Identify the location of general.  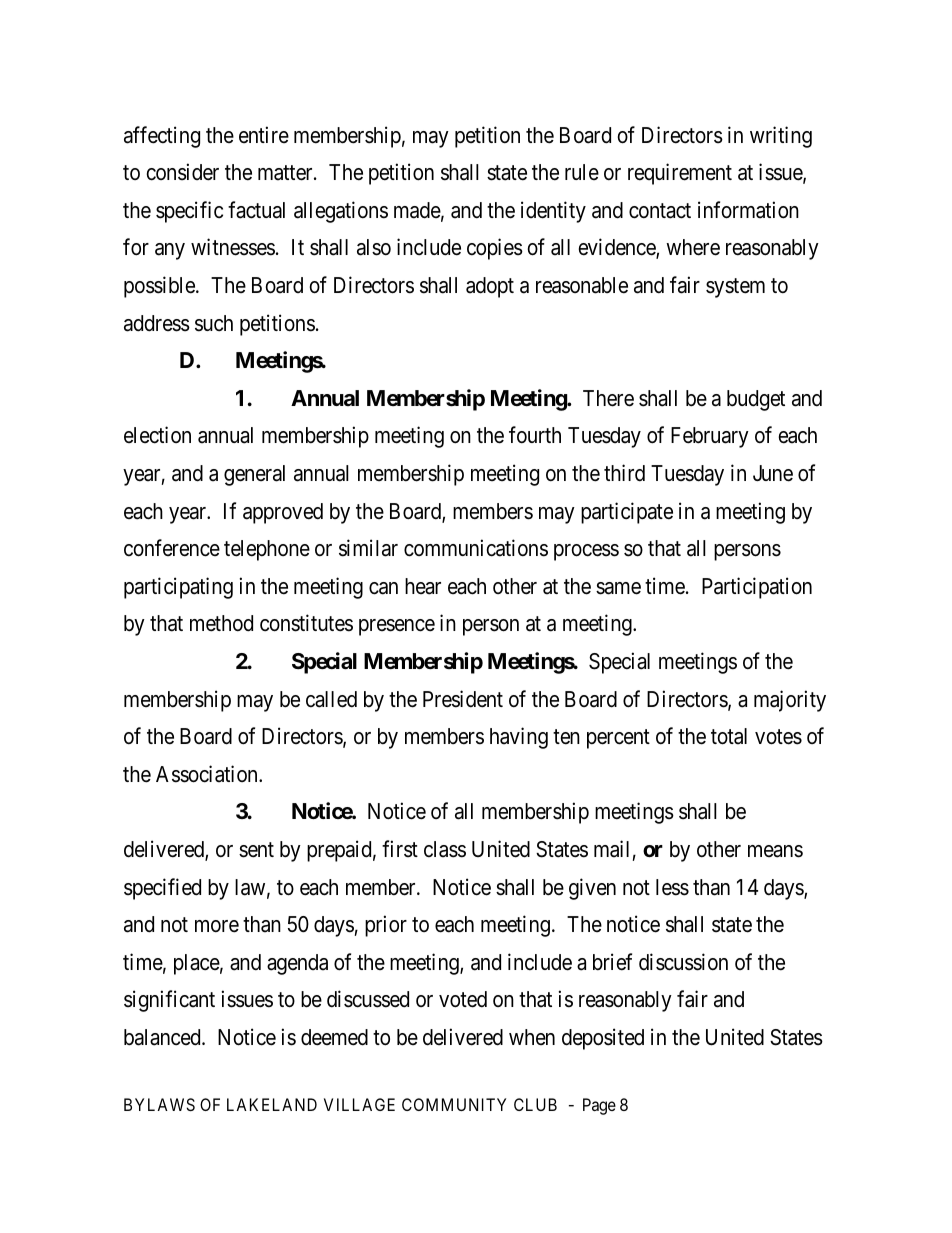
(254, 475).
